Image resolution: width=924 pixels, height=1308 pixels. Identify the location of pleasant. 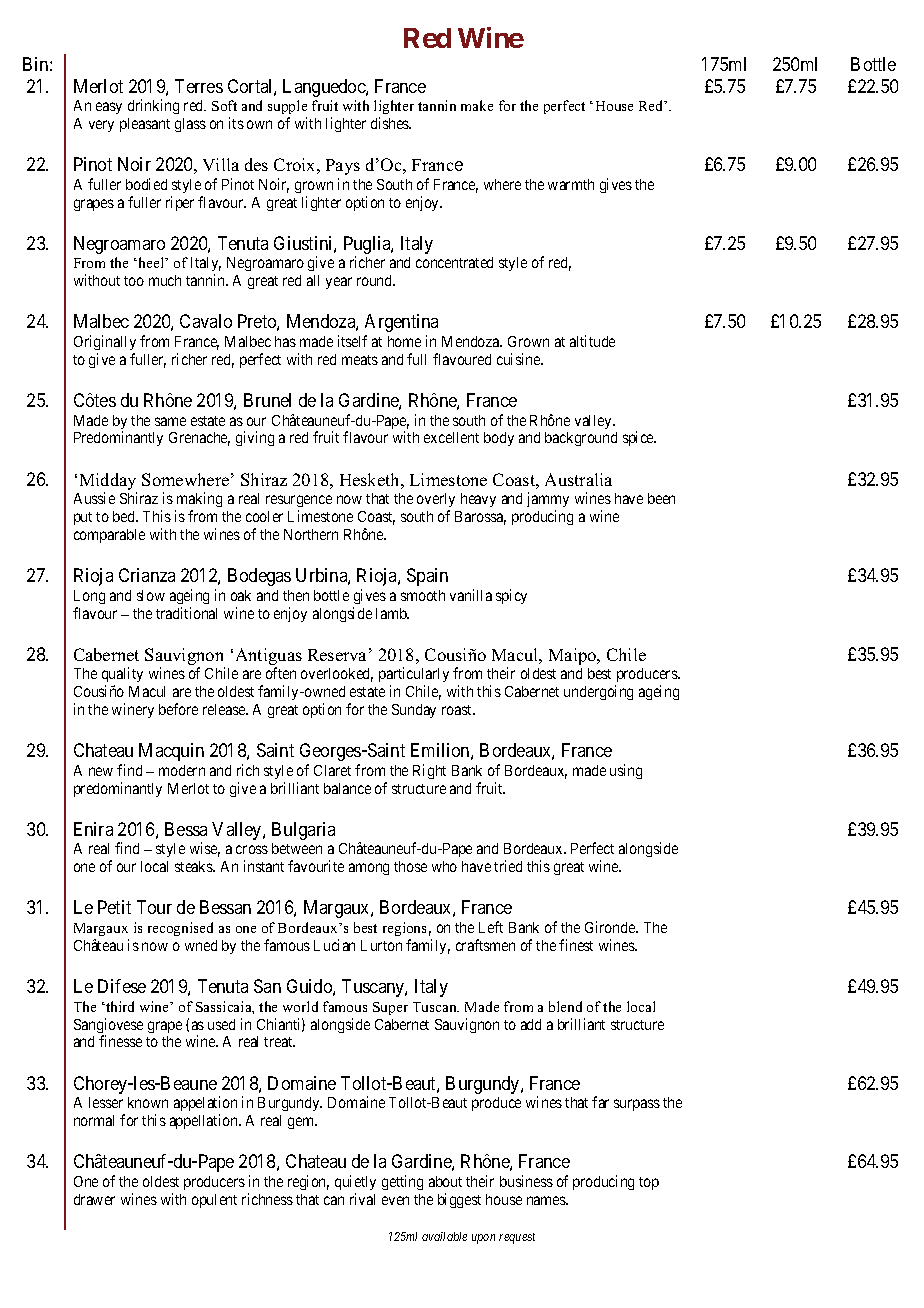
(145, 125).
